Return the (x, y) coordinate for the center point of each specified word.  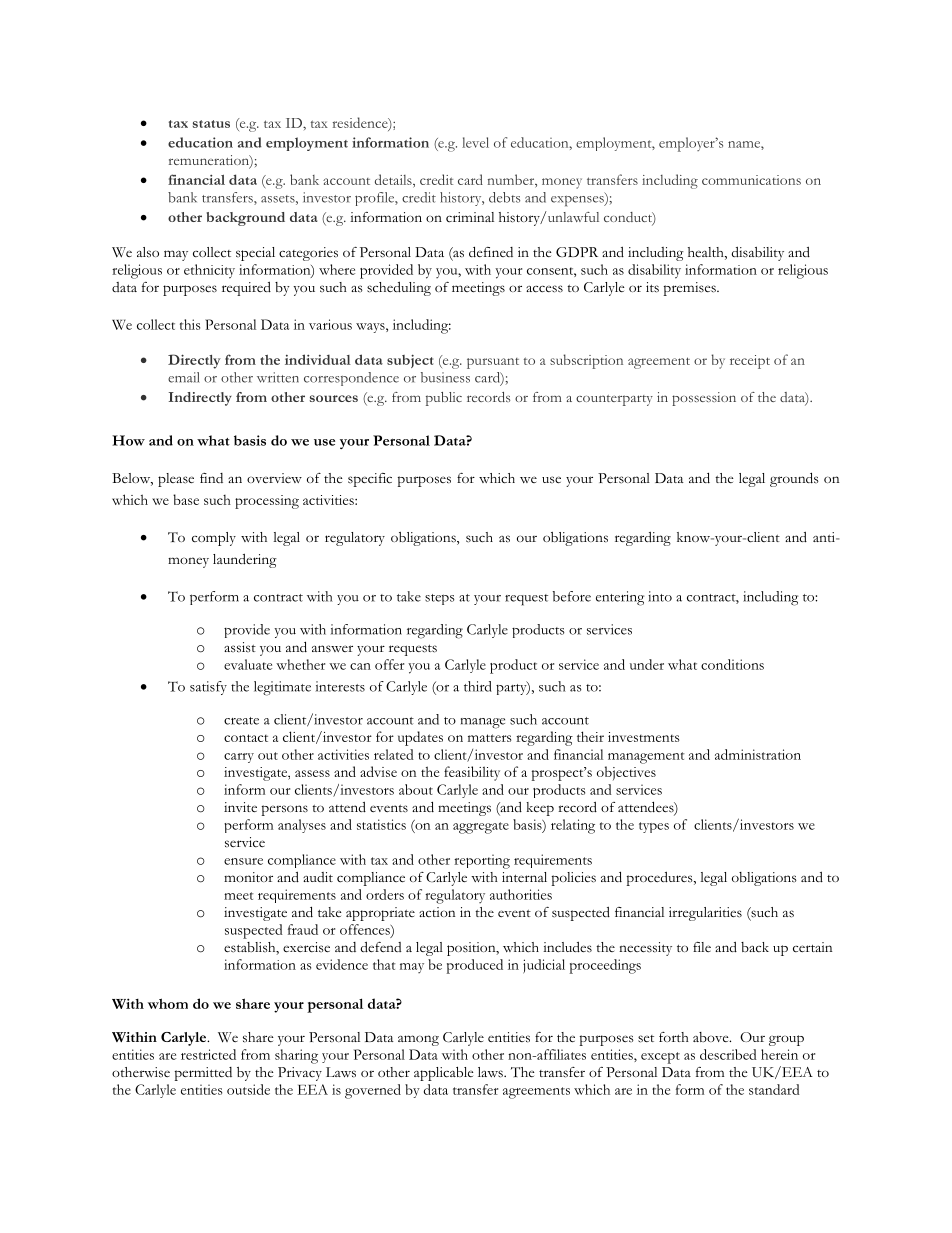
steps (440, 599)
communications (751, 180)
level (475, 142)
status (211, 124)
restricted (208, 1054)
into (660, 596)
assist (240, 647)
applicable (443, 1074)
